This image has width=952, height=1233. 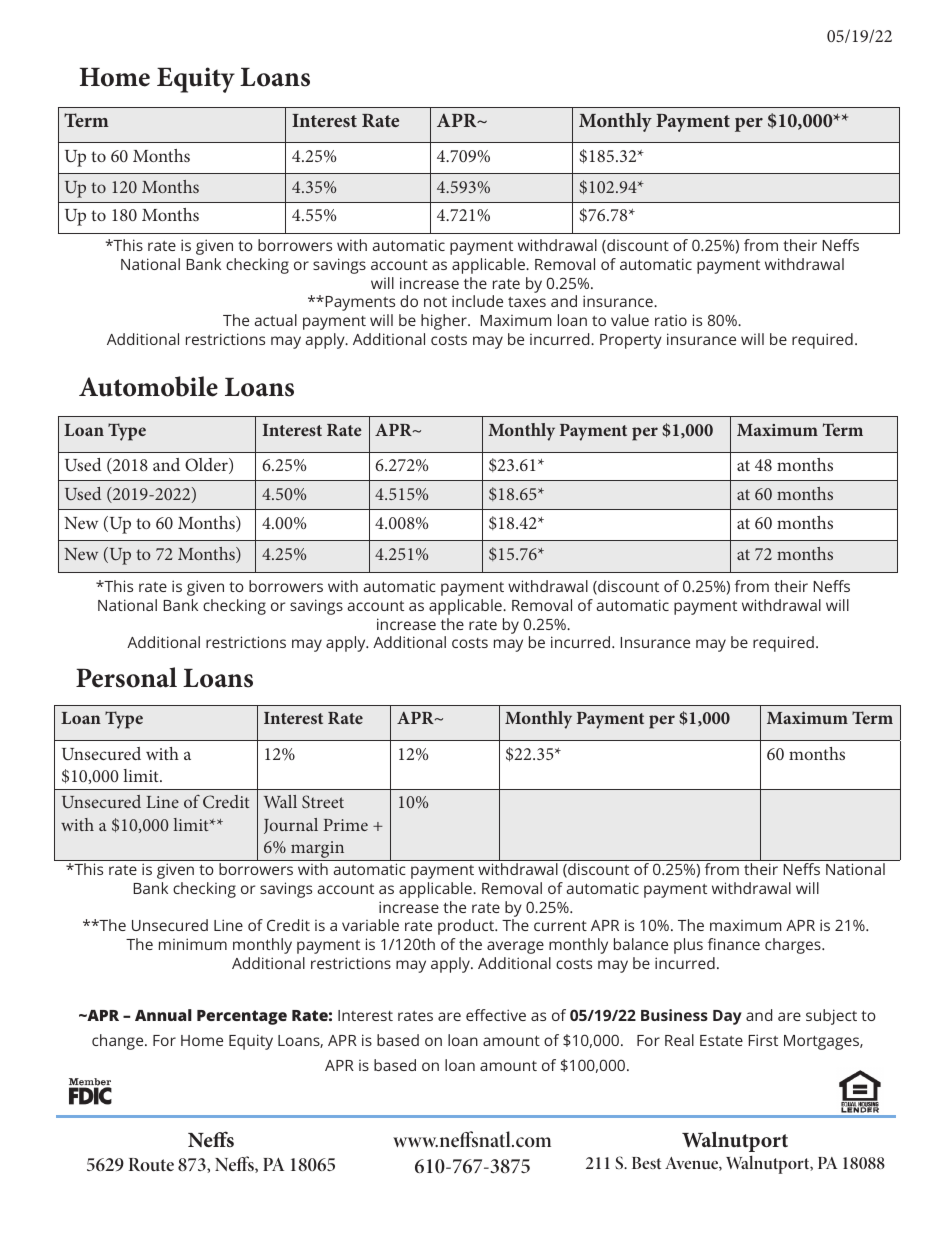 I want to click on finance, so click(x=734, y=944).
